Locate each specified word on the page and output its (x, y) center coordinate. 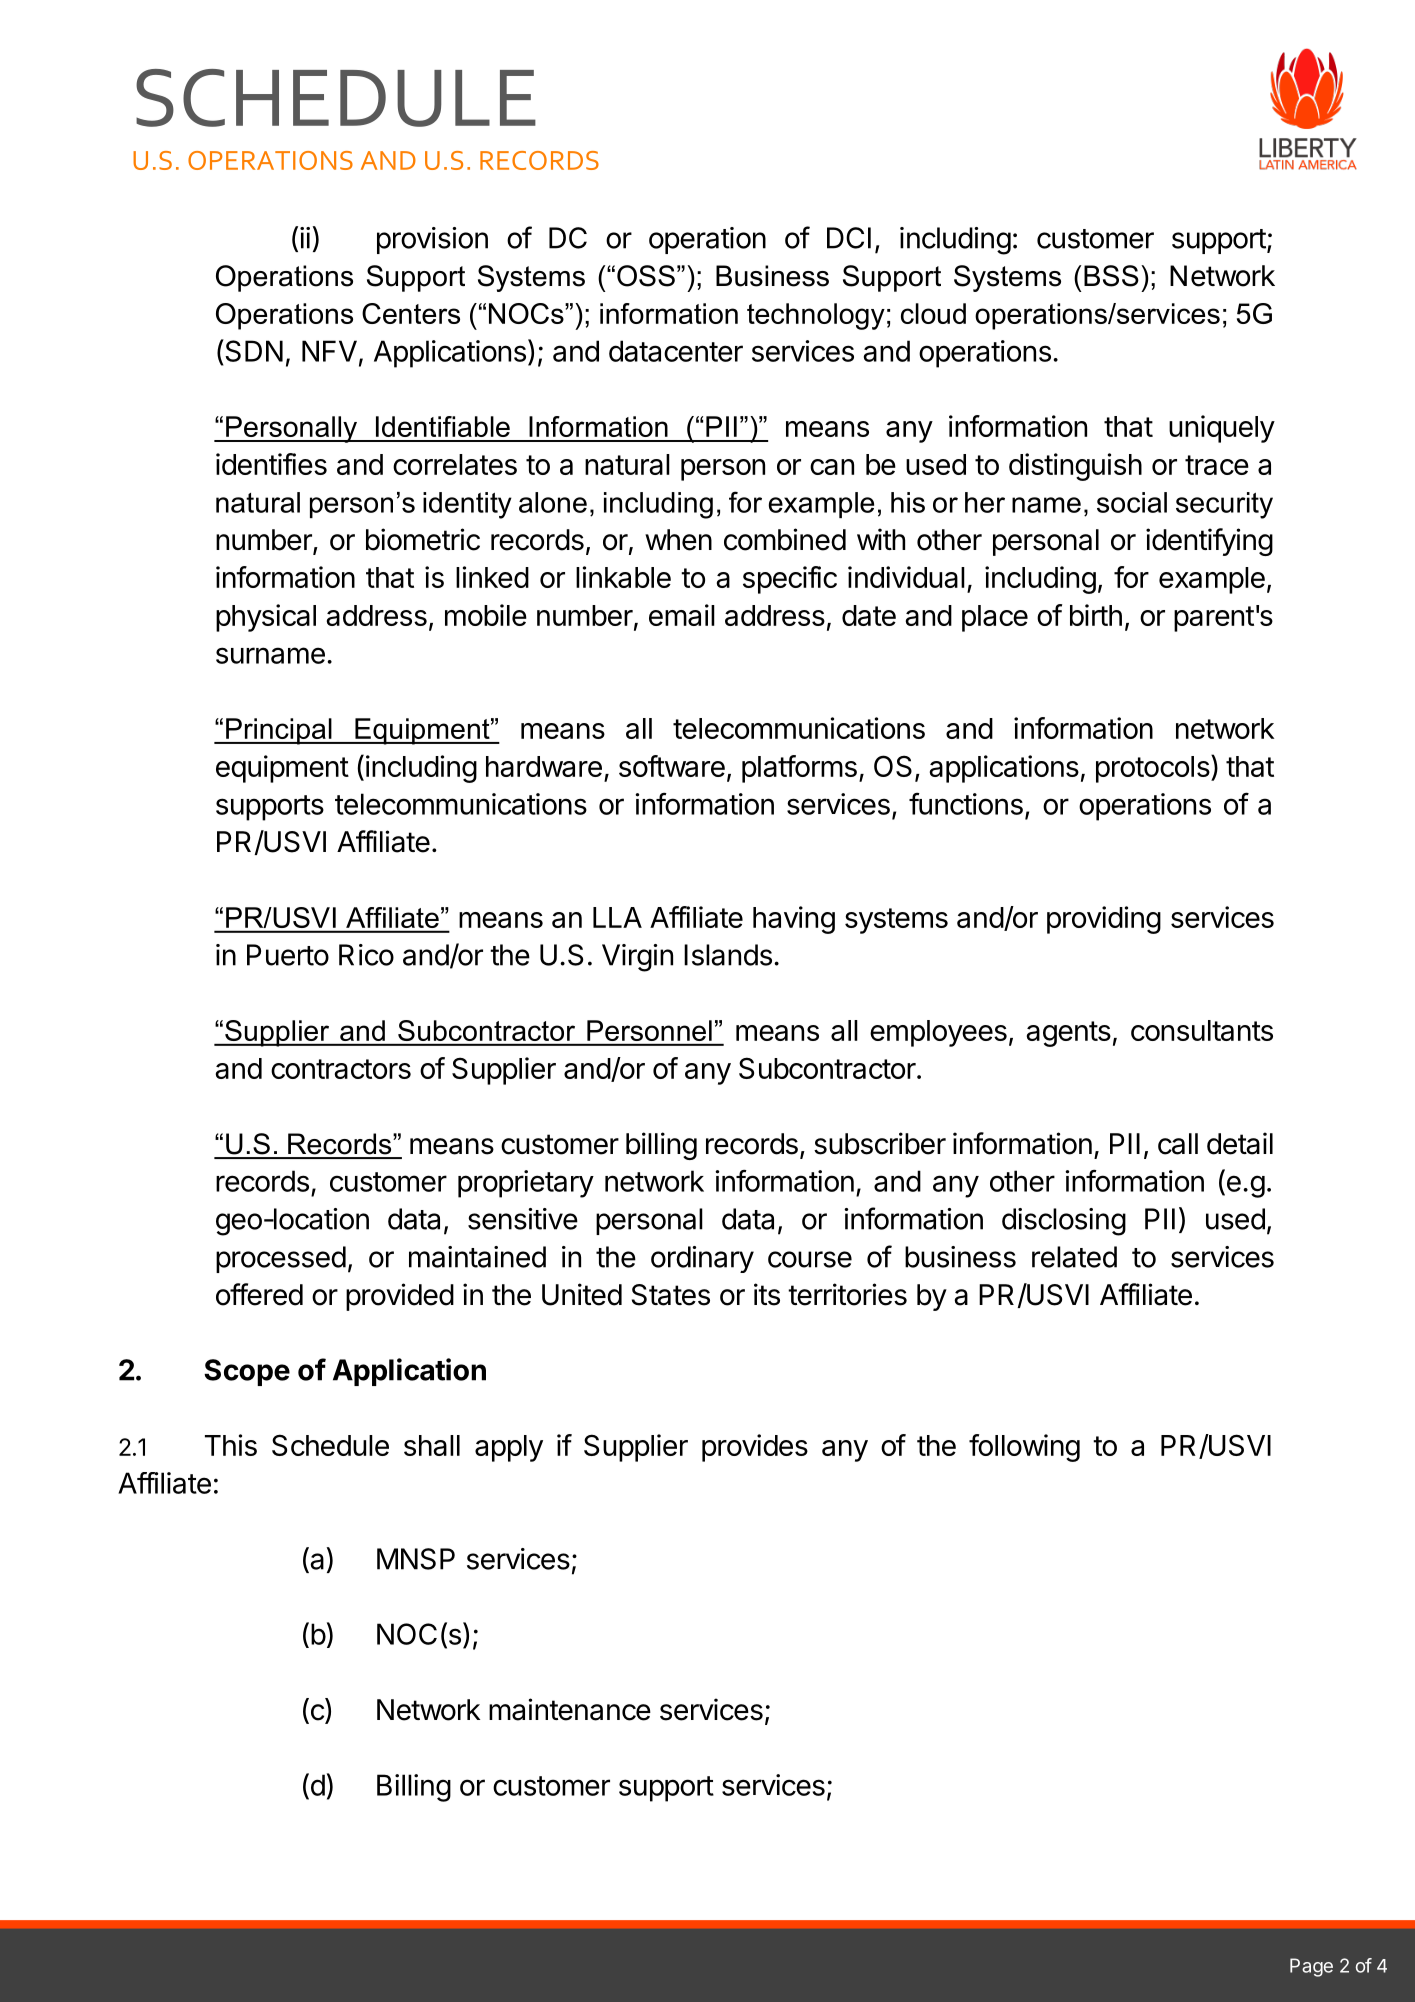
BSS (1111, 276)
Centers (411, 313)
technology (816, 316)
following (1024, 1448)
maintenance (570, 1709)
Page (1311, 1967)
